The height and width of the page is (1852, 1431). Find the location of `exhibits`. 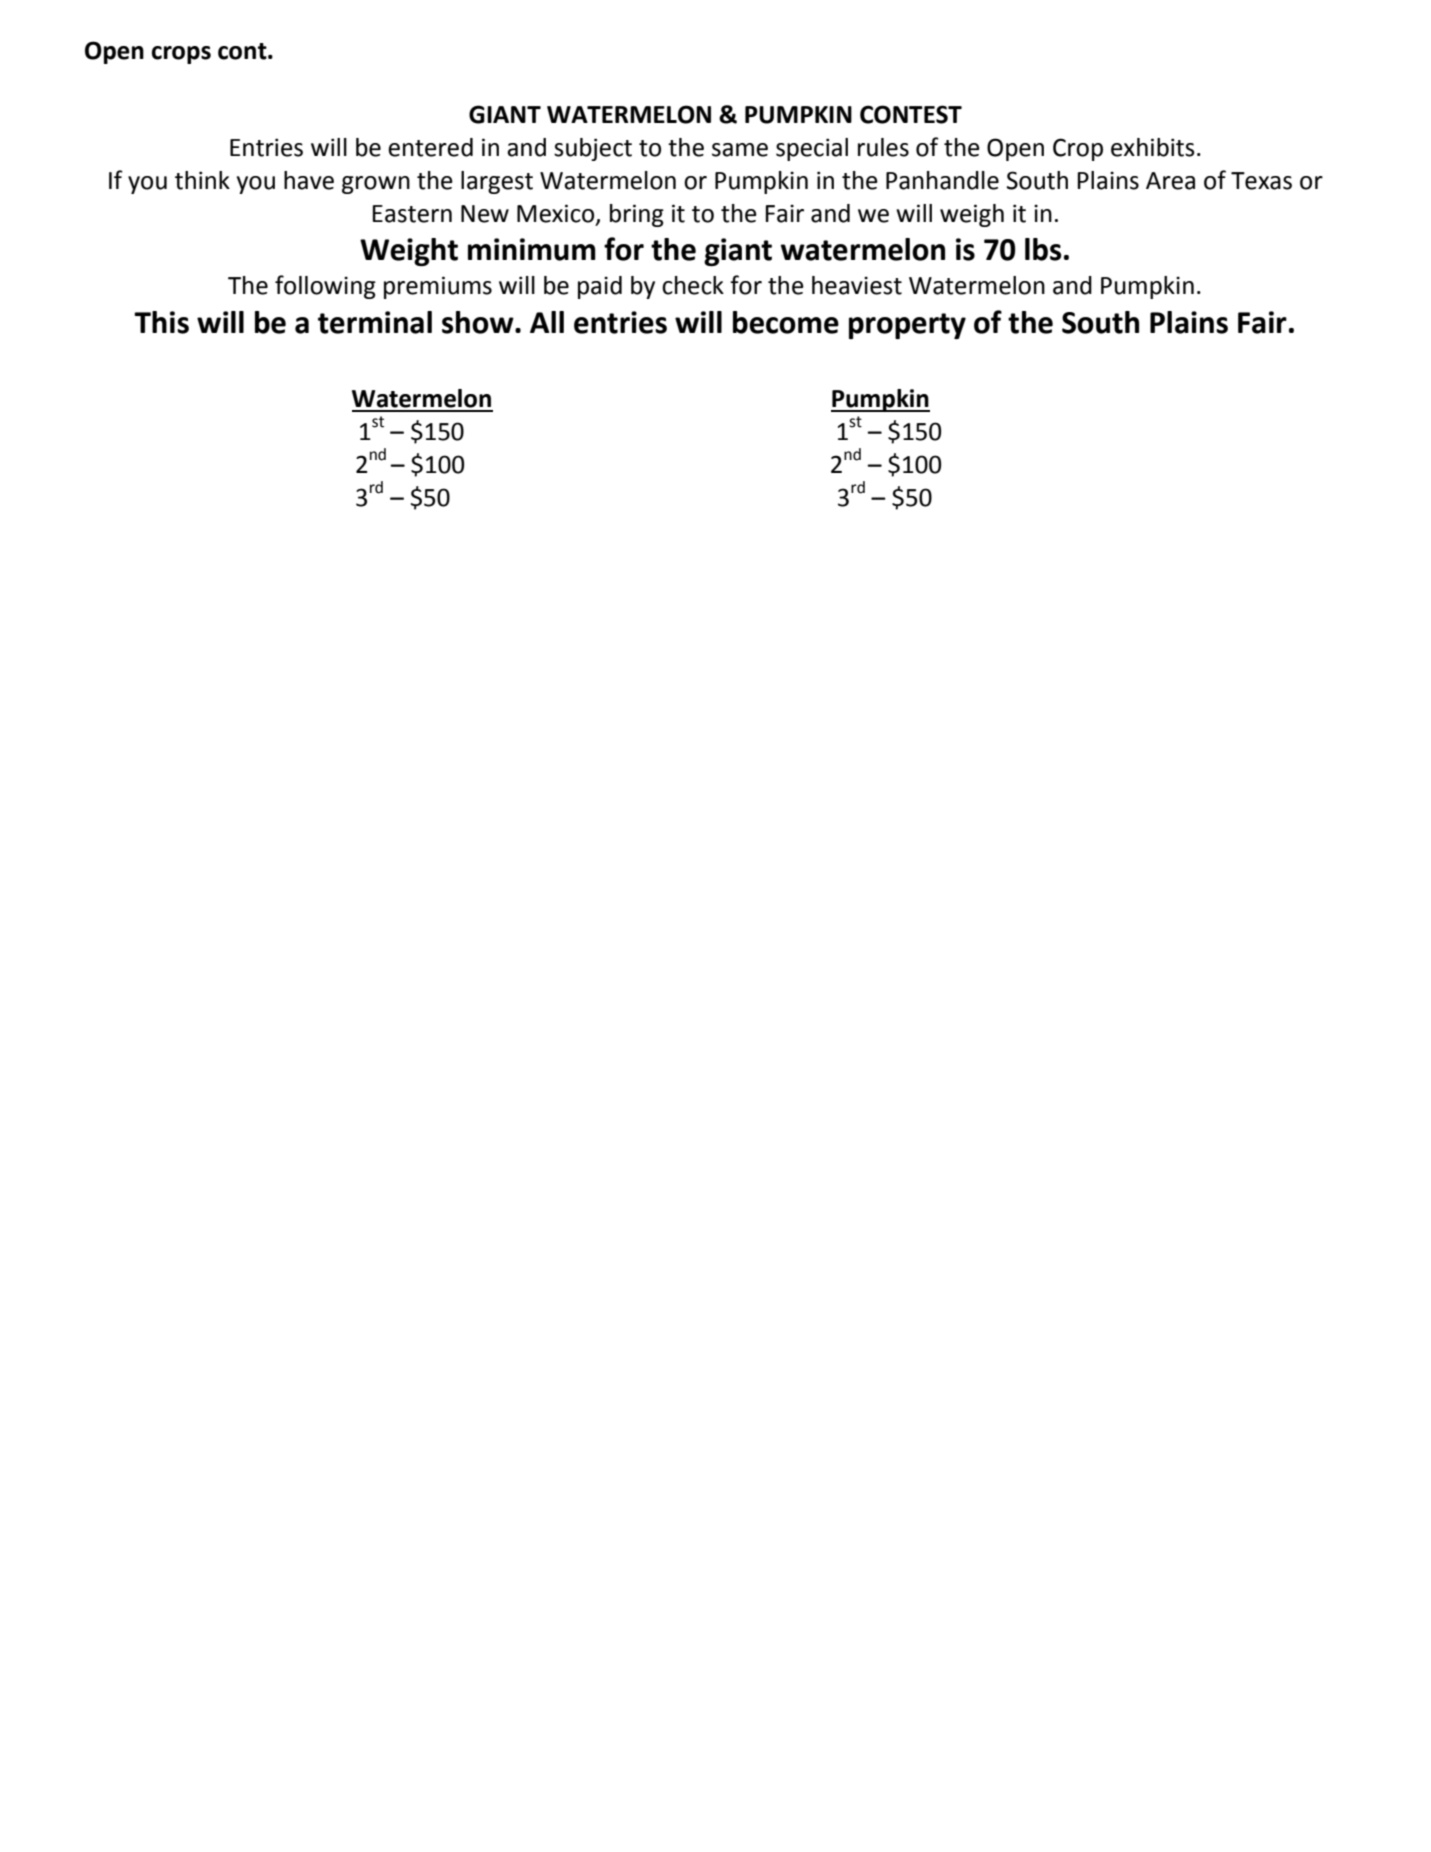

exhibits is located at coordinates (1153, 147).
